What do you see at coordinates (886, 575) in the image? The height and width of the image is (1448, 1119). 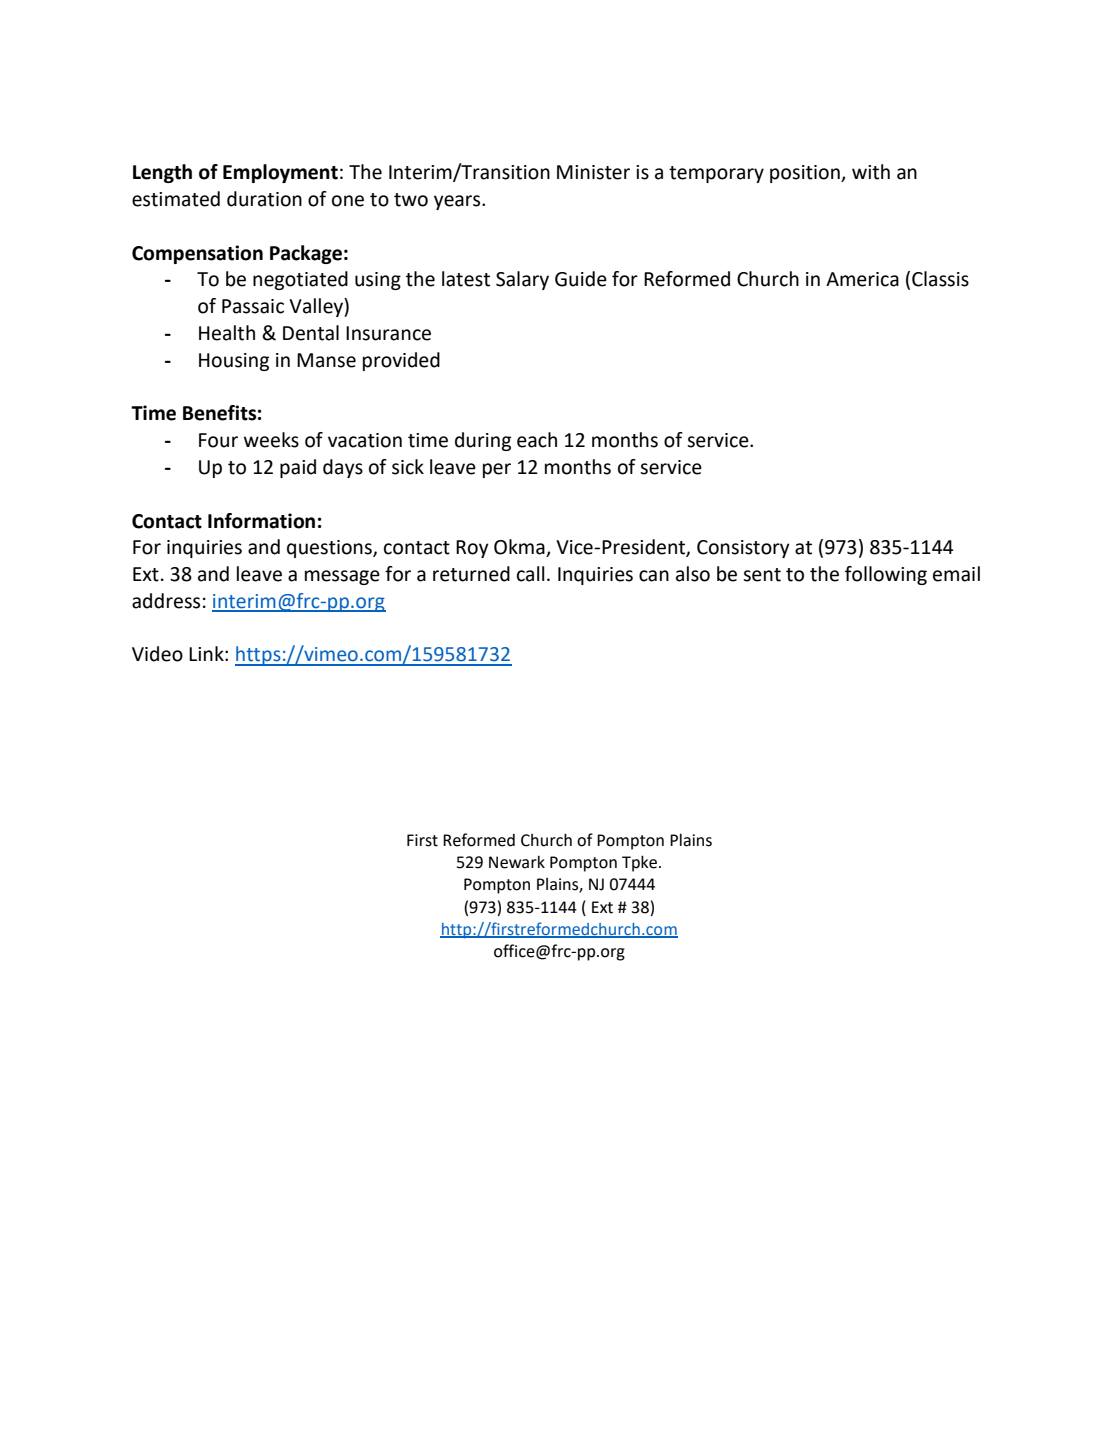 I see `following` at bounding box center [886, 575].
